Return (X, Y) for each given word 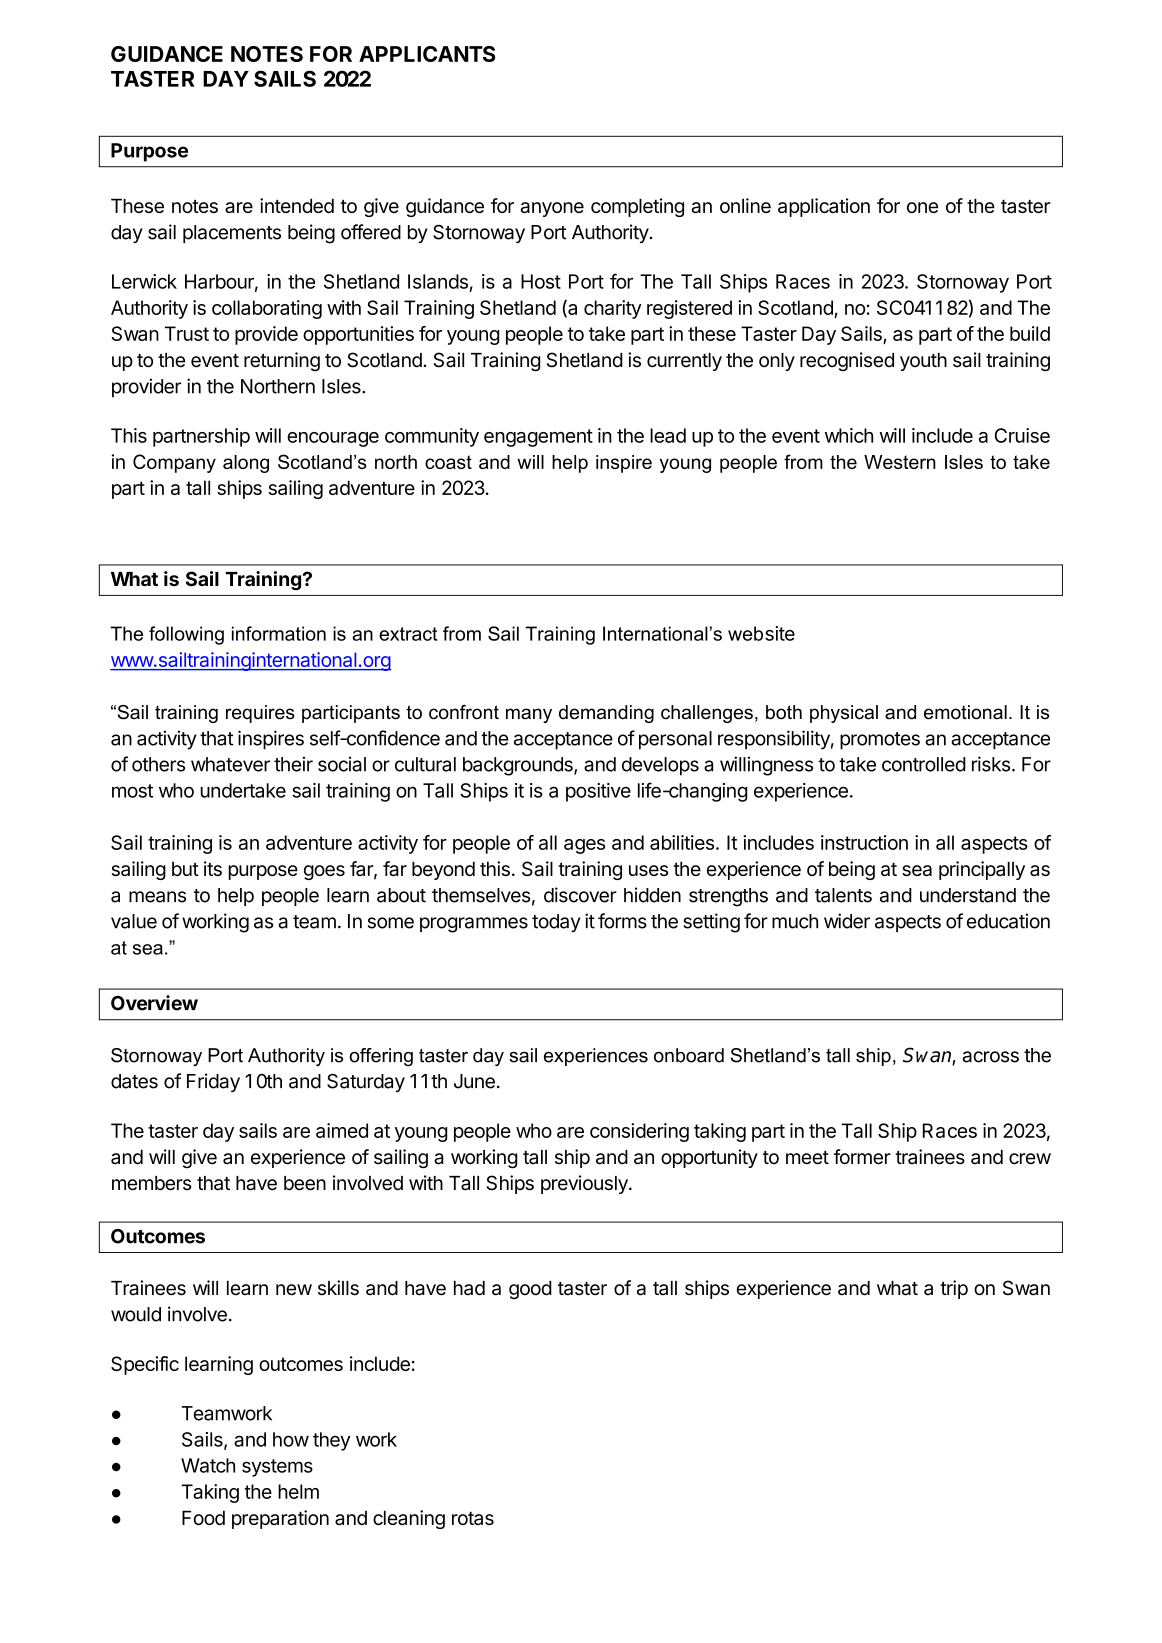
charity (613, 309)
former (862, 1157)
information (279, 633)
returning (282, 361)
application (824, 207)
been (305, 1183)
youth (923, 362)
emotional (965, 712)
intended (297, 205)
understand (968, 895)
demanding (606, 714)
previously (585, 1184)
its (213, 868)
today (556, 923)
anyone (552, 209)
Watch (208, 1465)
